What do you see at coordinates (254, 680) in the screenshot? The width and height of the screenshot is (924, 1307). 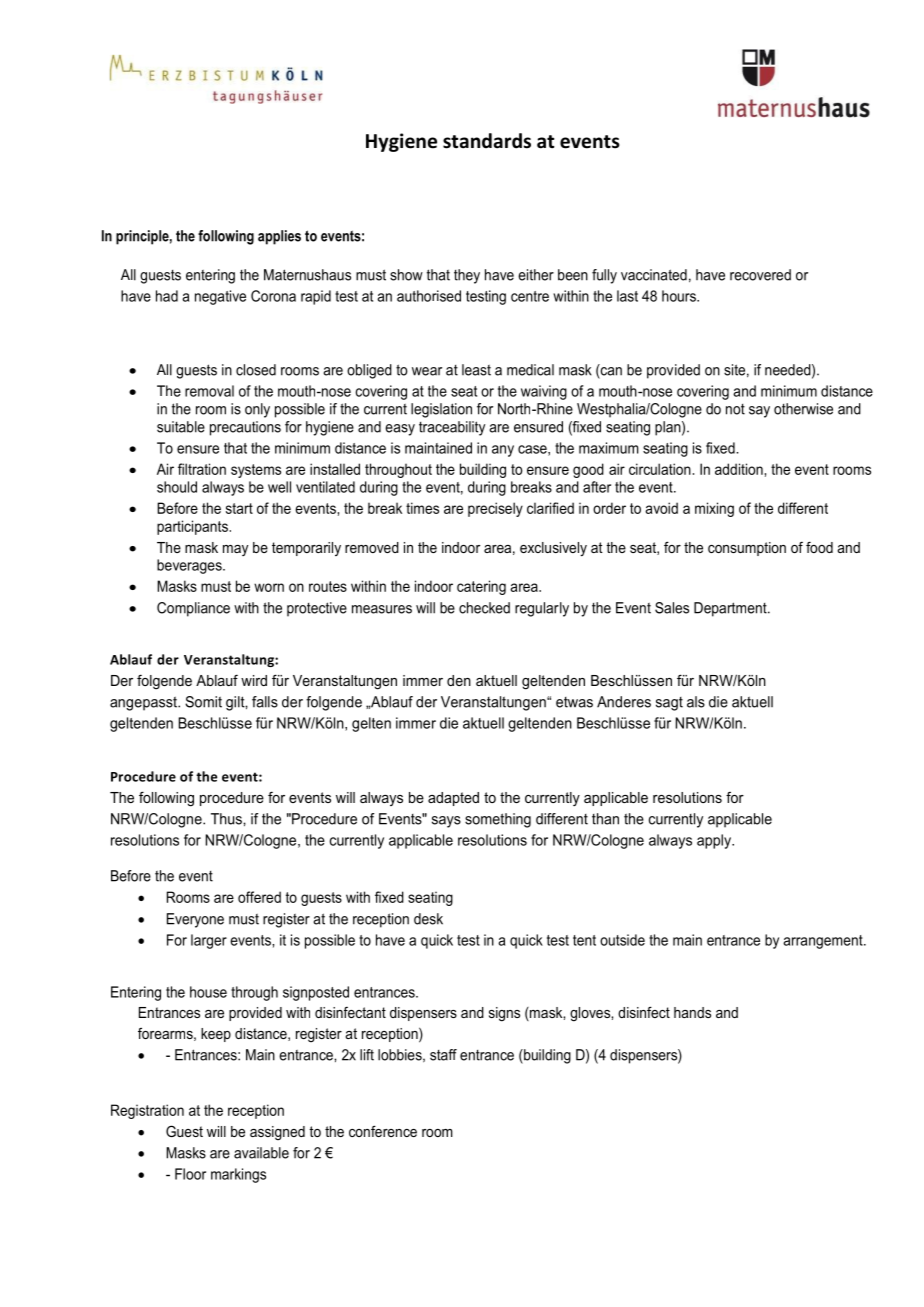 I see `wird` at bounding box center [254, 680].
